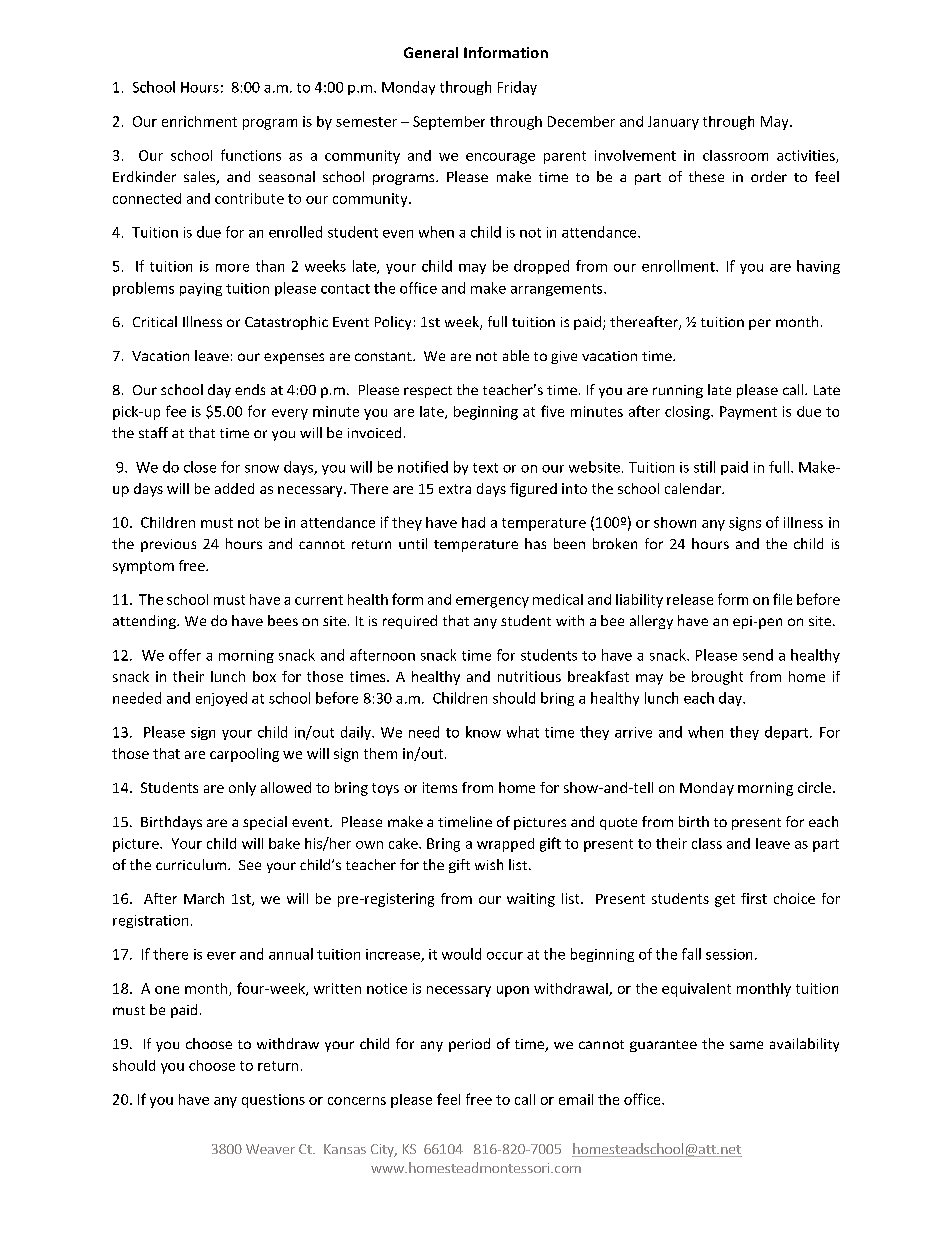 Image resolution: width=952 pixels, height=1233 pixels. I want to click on questions, so click(273, 1101).
